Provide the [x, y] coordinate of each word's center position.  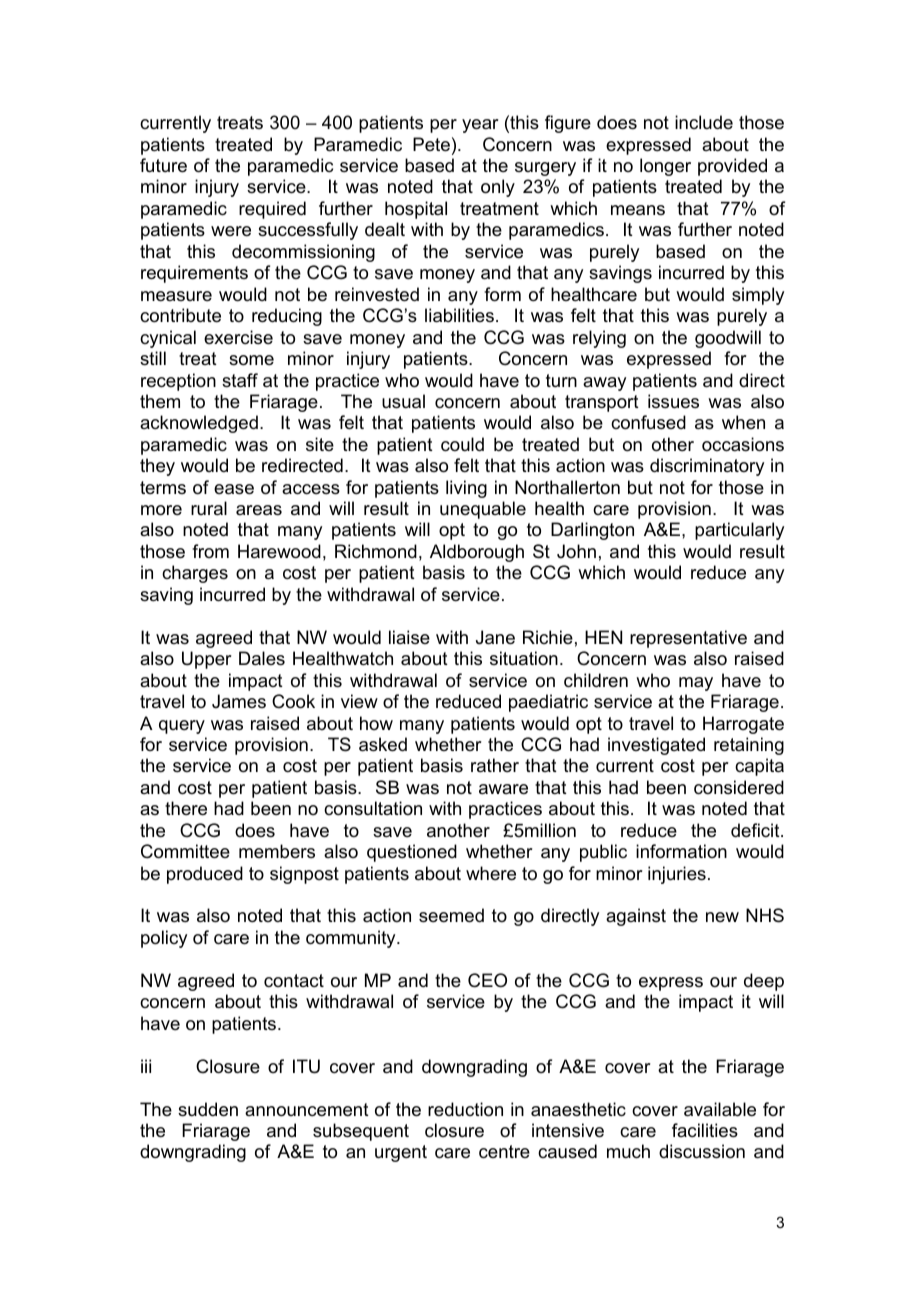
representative [688, 639]
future [163, 165]
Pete [431, 144]
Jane [495, 637]
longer [665, 167]
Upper [207, 660]
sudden [208, 1109]
